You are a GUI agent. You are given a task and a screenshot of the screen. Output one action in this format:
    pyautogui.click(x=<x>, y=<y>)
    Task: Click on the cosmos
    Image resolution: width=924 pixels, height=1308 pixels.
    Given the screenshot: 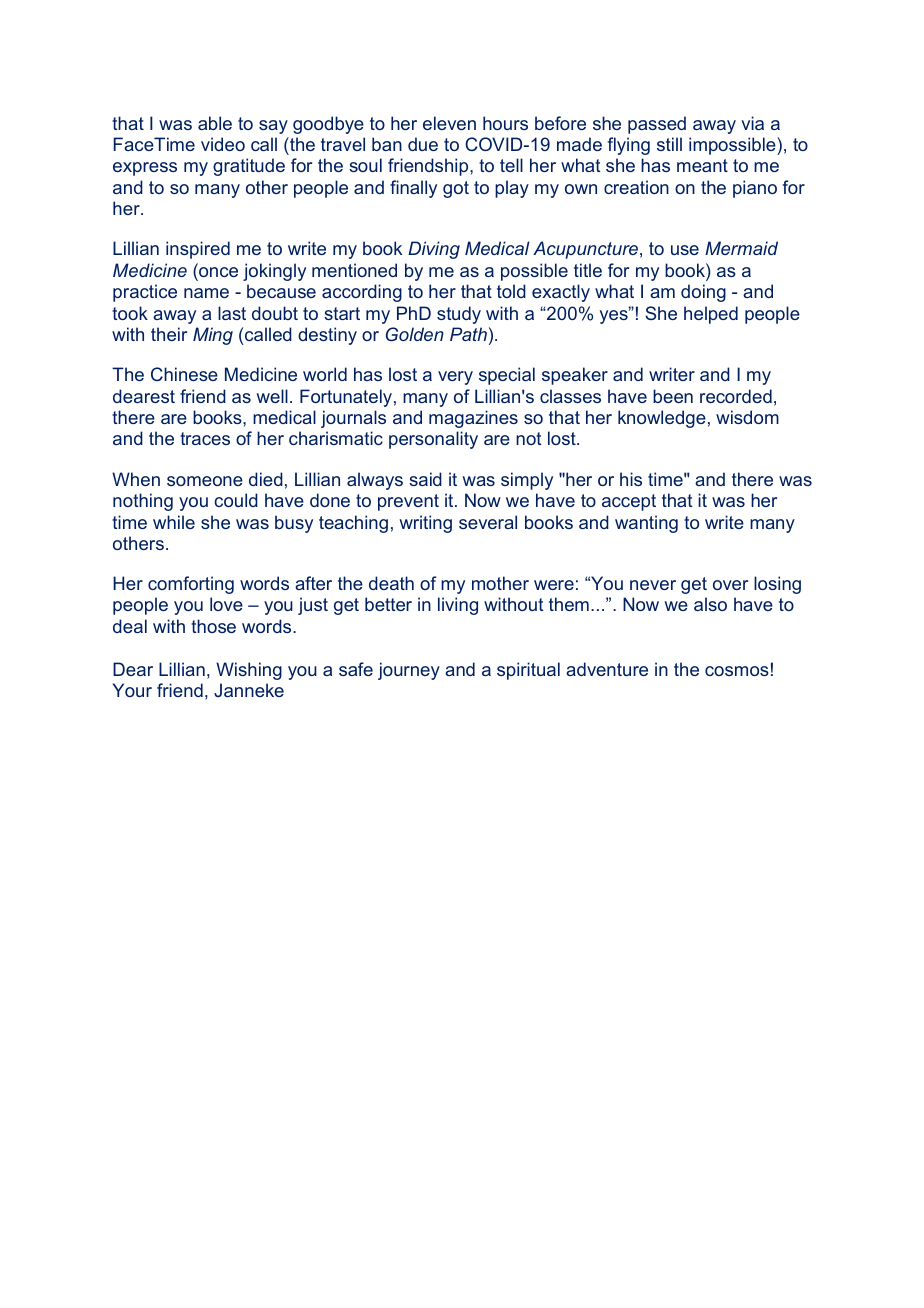 What is the action you would take?
    pyautogui.click(x=737, y=671)
